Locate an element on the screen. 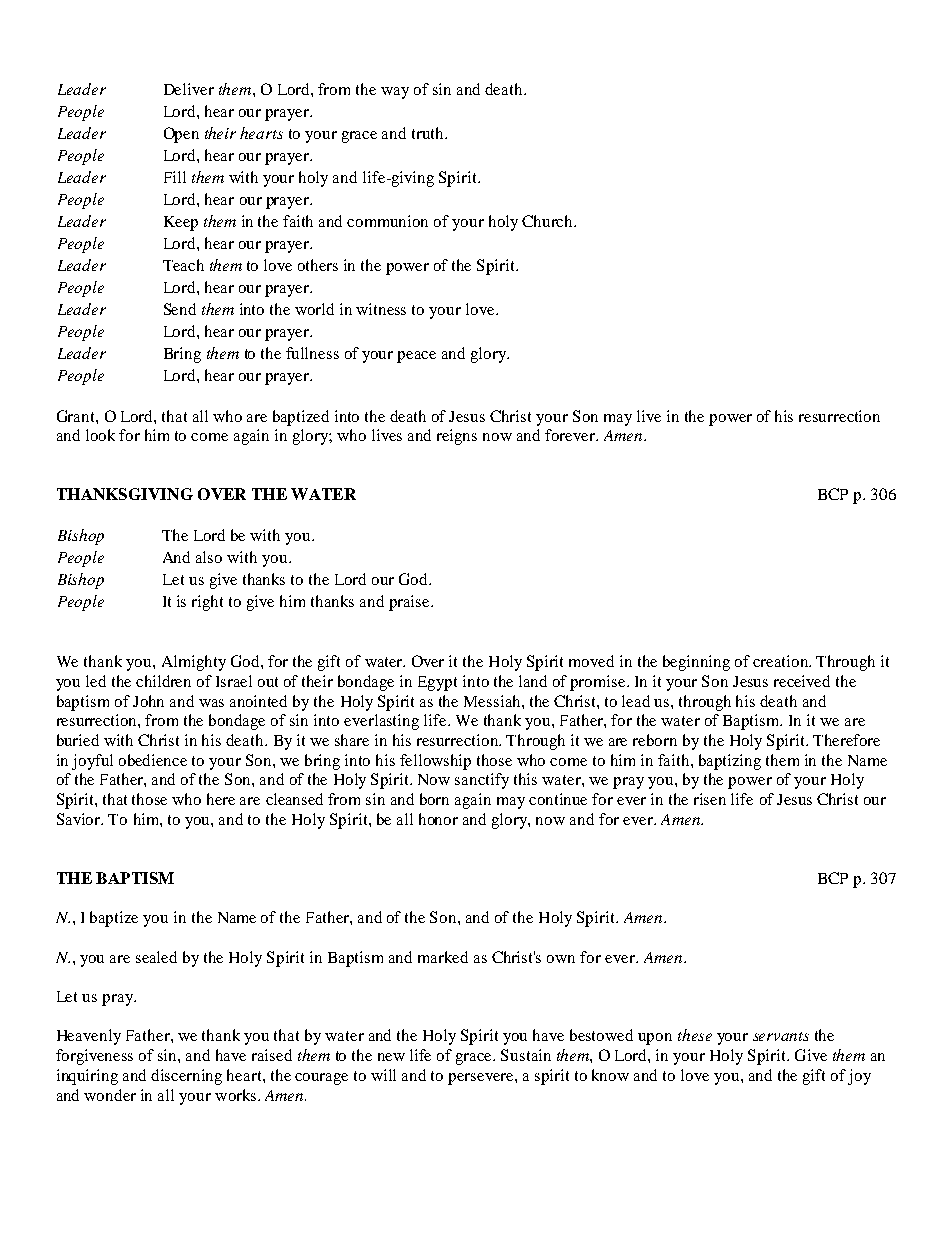  right is located at coordinates (207, 603).
